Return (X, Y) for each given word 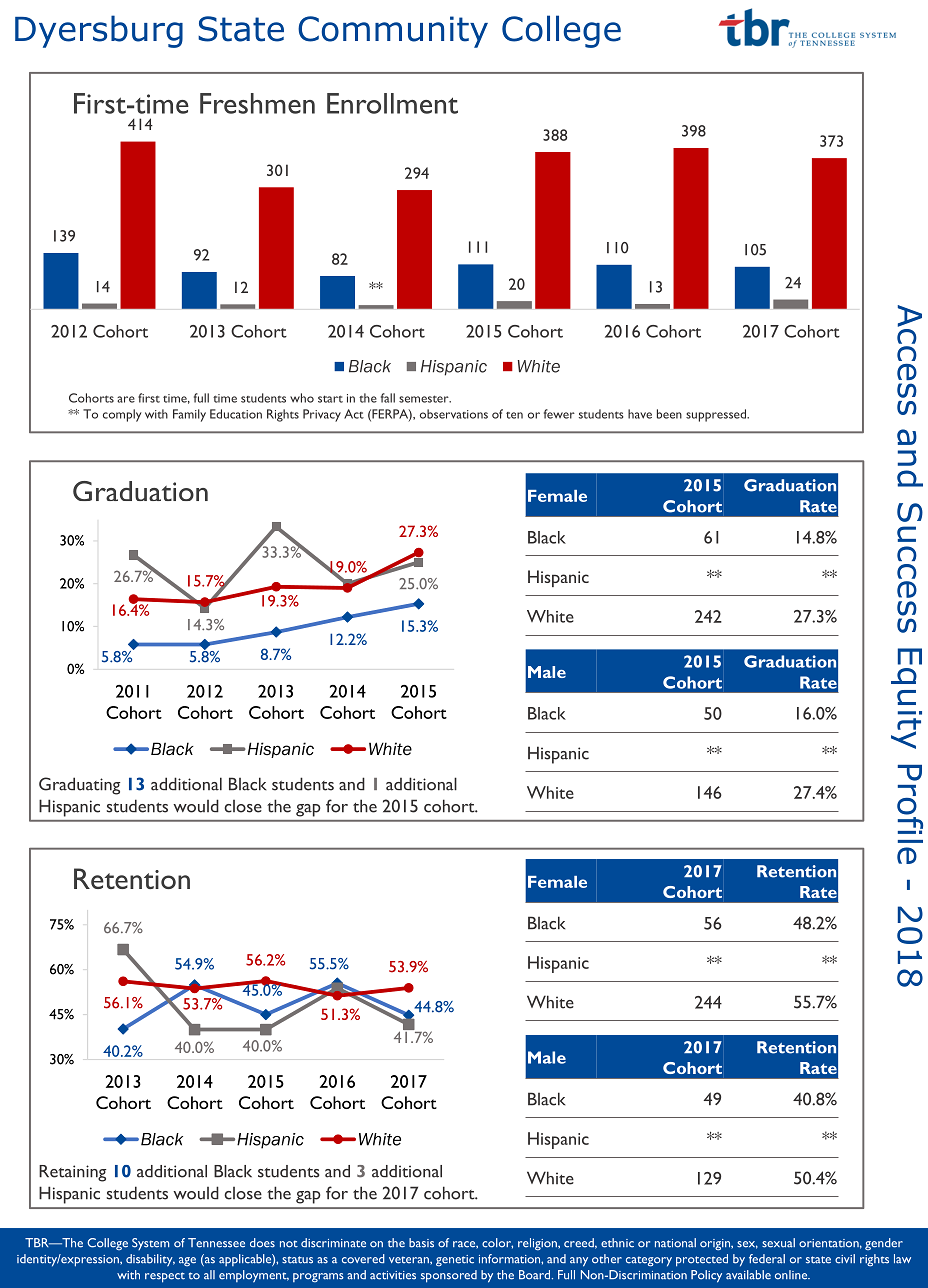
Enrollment (392, 103)
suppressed (717, 415)
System (150, 1244)
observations (454, 414)
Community (393, 32)
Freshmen (257, 103)
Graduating (79, 786)
